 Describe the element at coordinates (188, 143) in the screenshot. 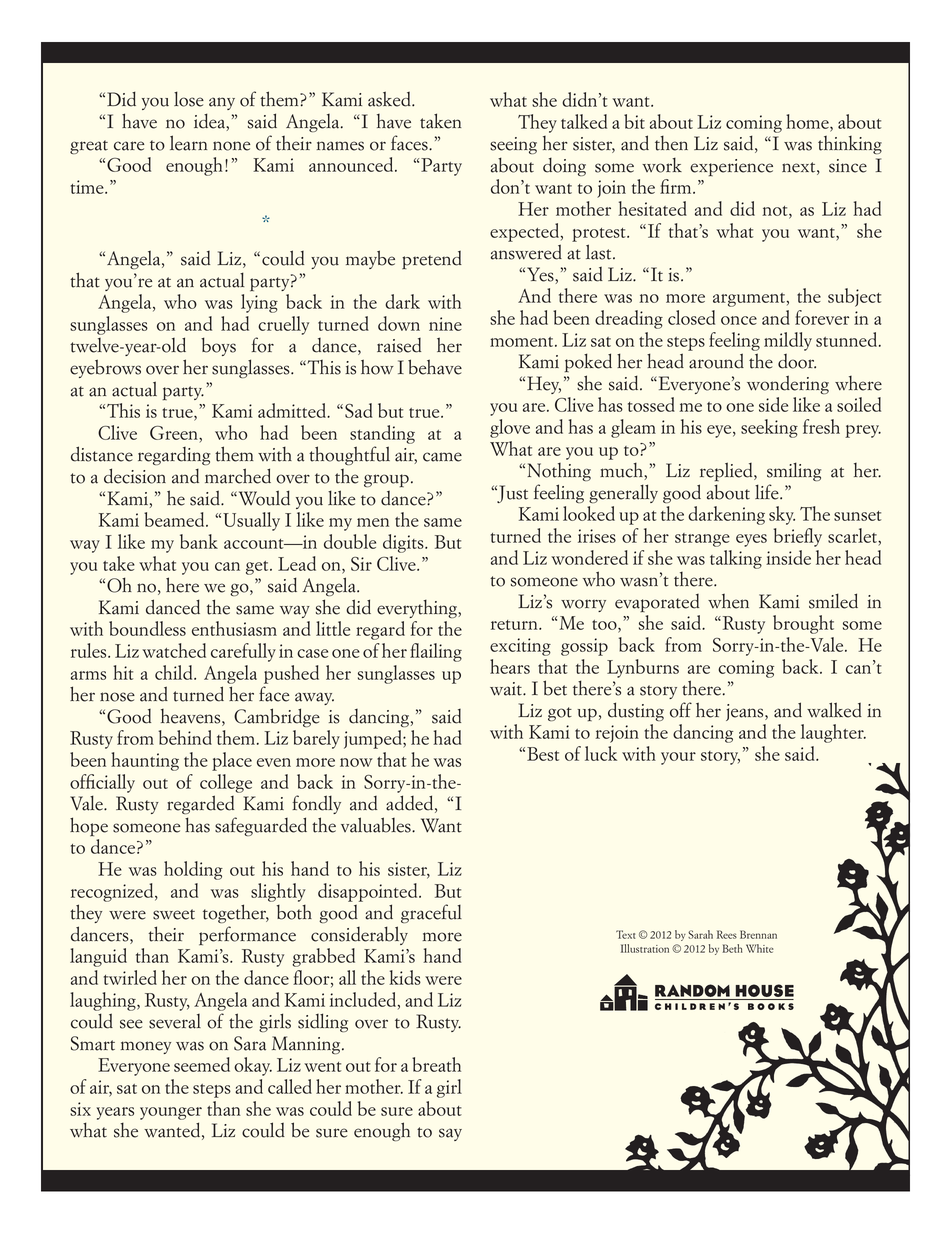

I see `learn` at that location.
